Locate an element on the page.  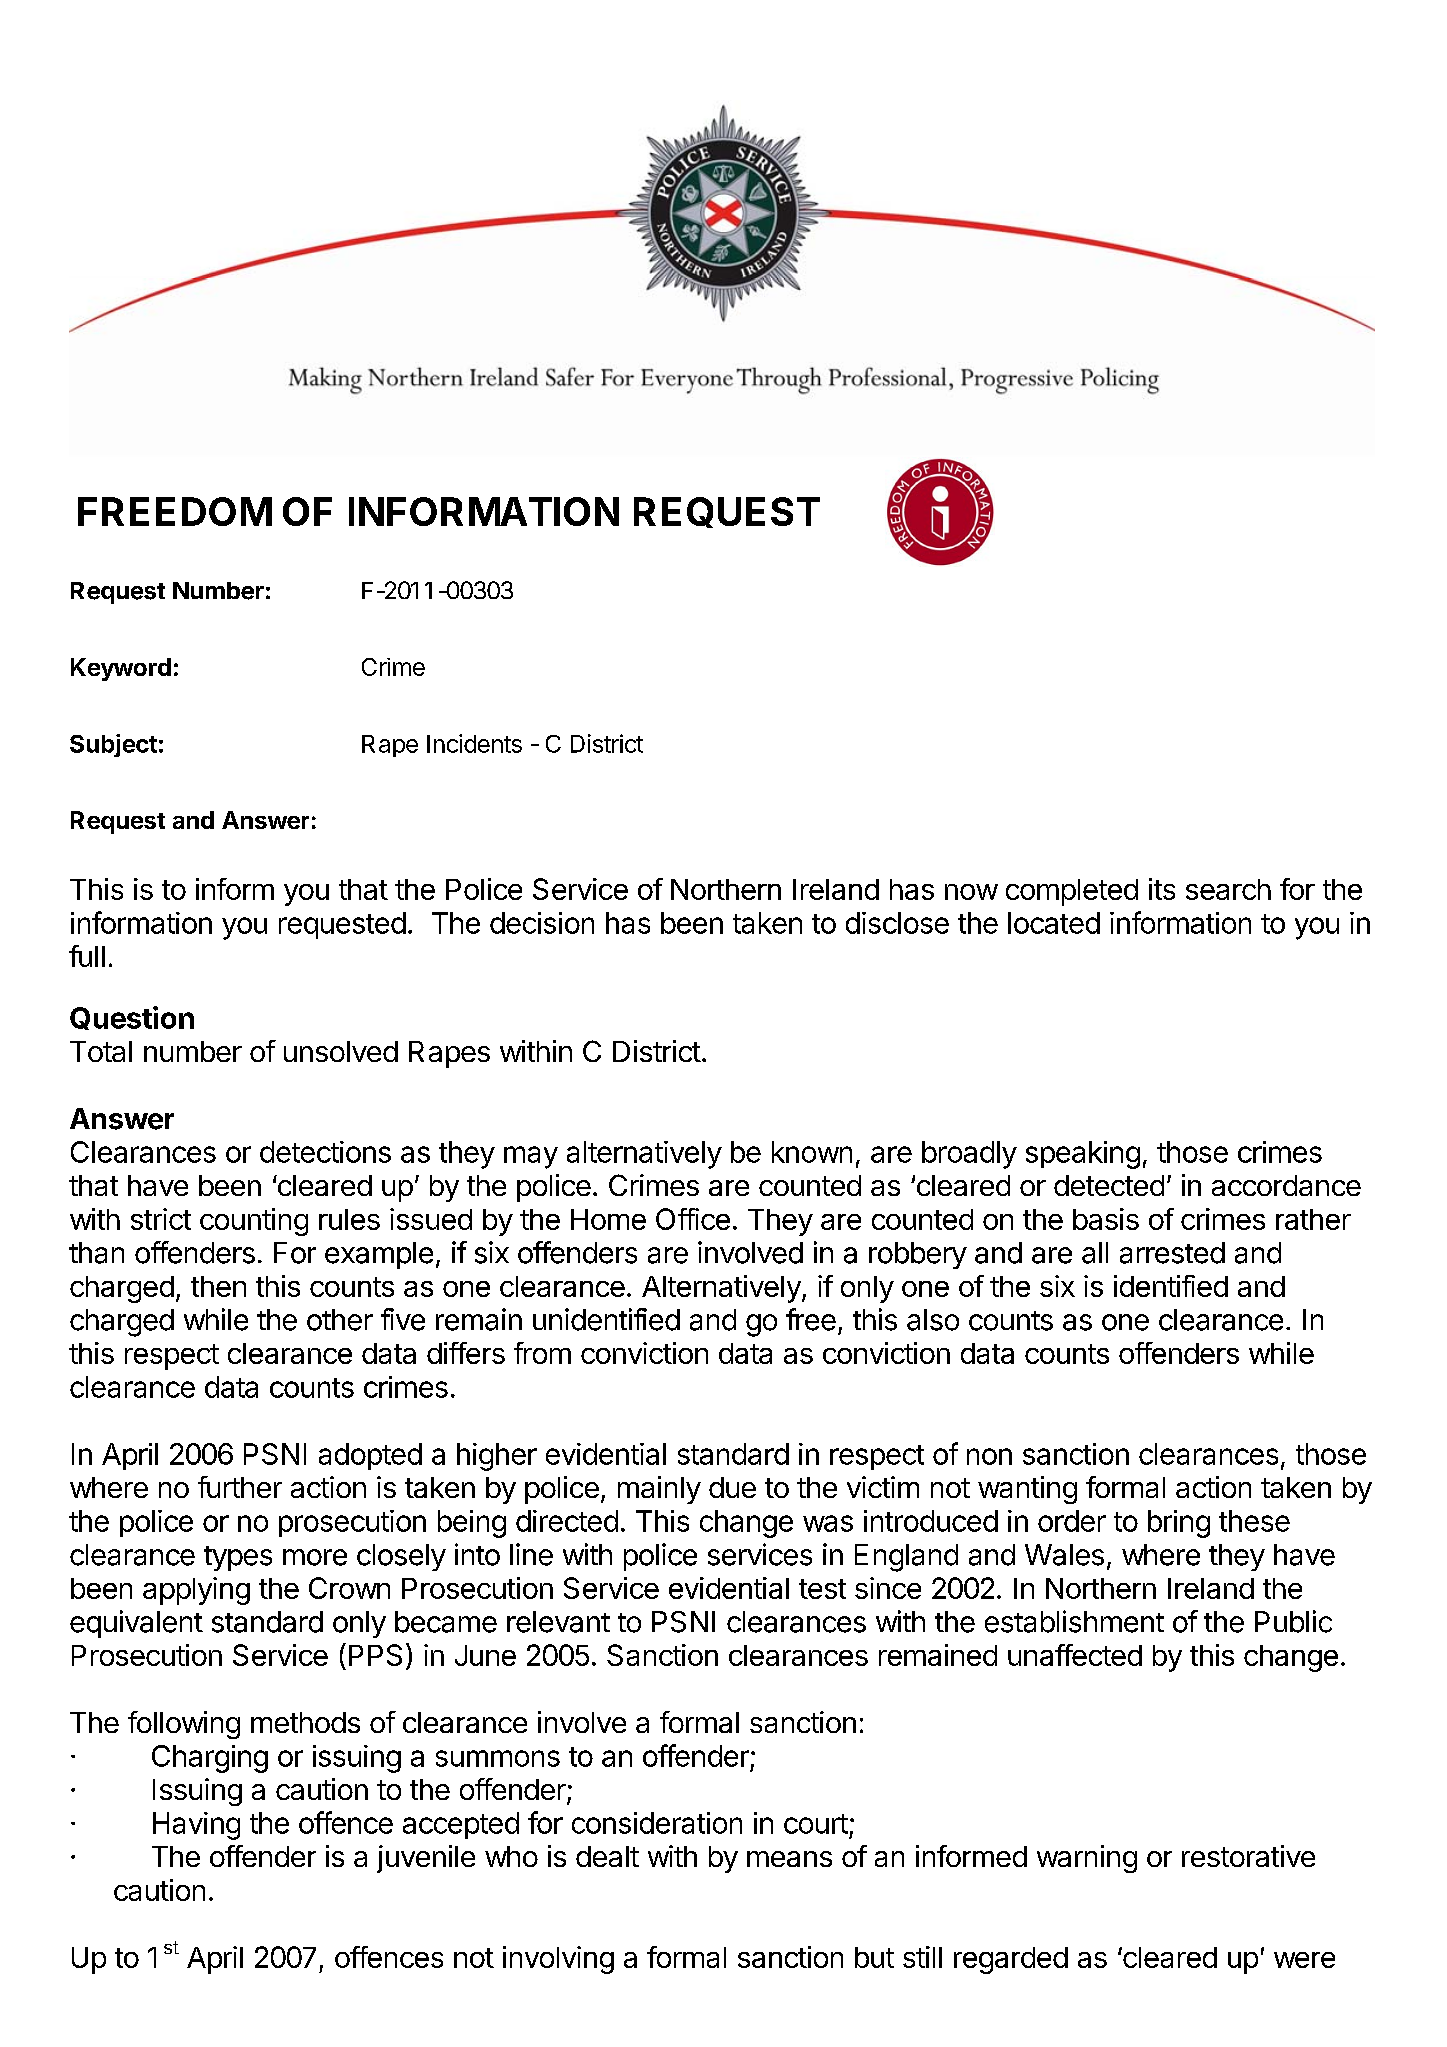
Question is located at coordinates (132, 1018).
